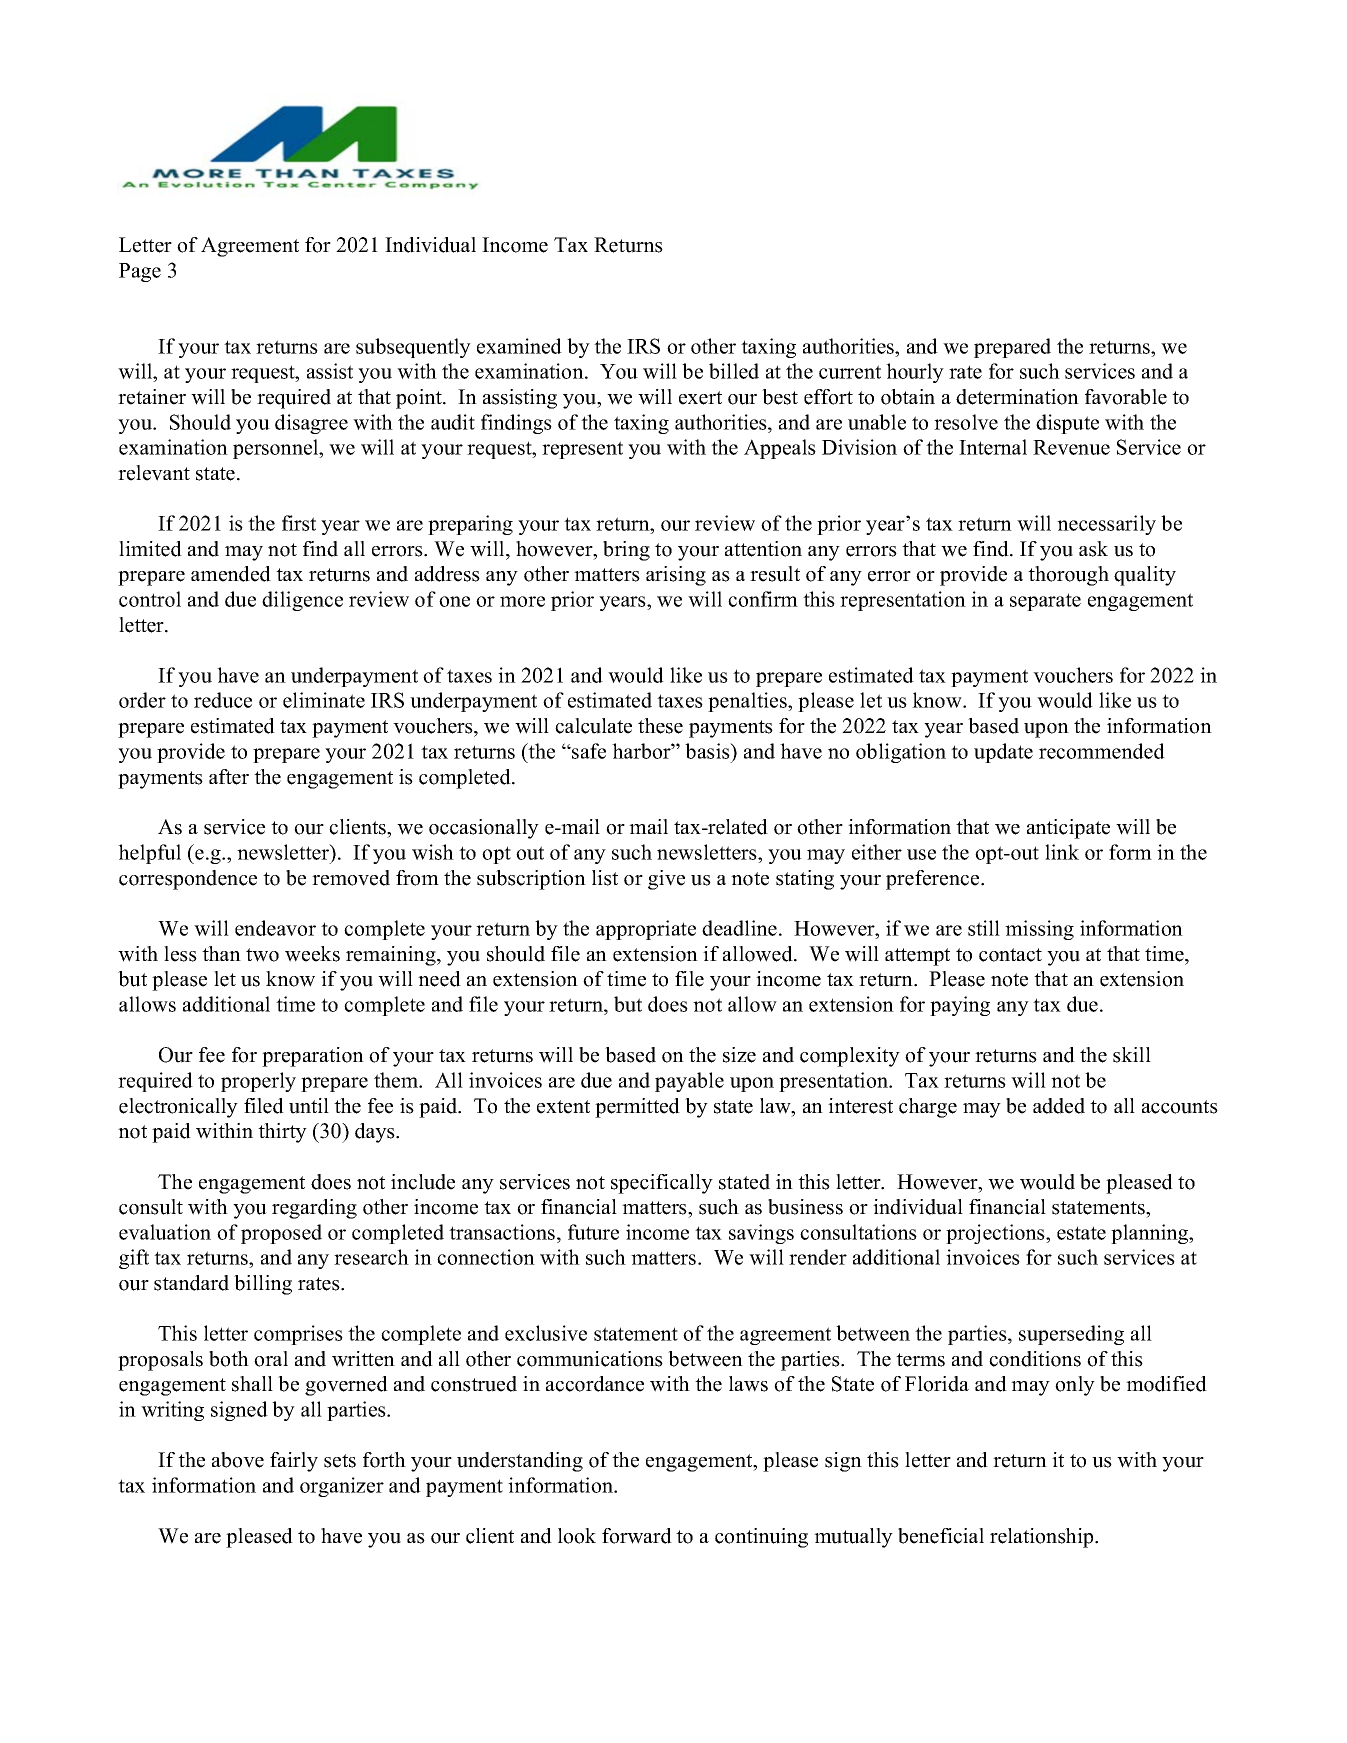  What do you see at coordinates (734, 371) in the document?
I see `billed` at bounding box center [734, 371].
